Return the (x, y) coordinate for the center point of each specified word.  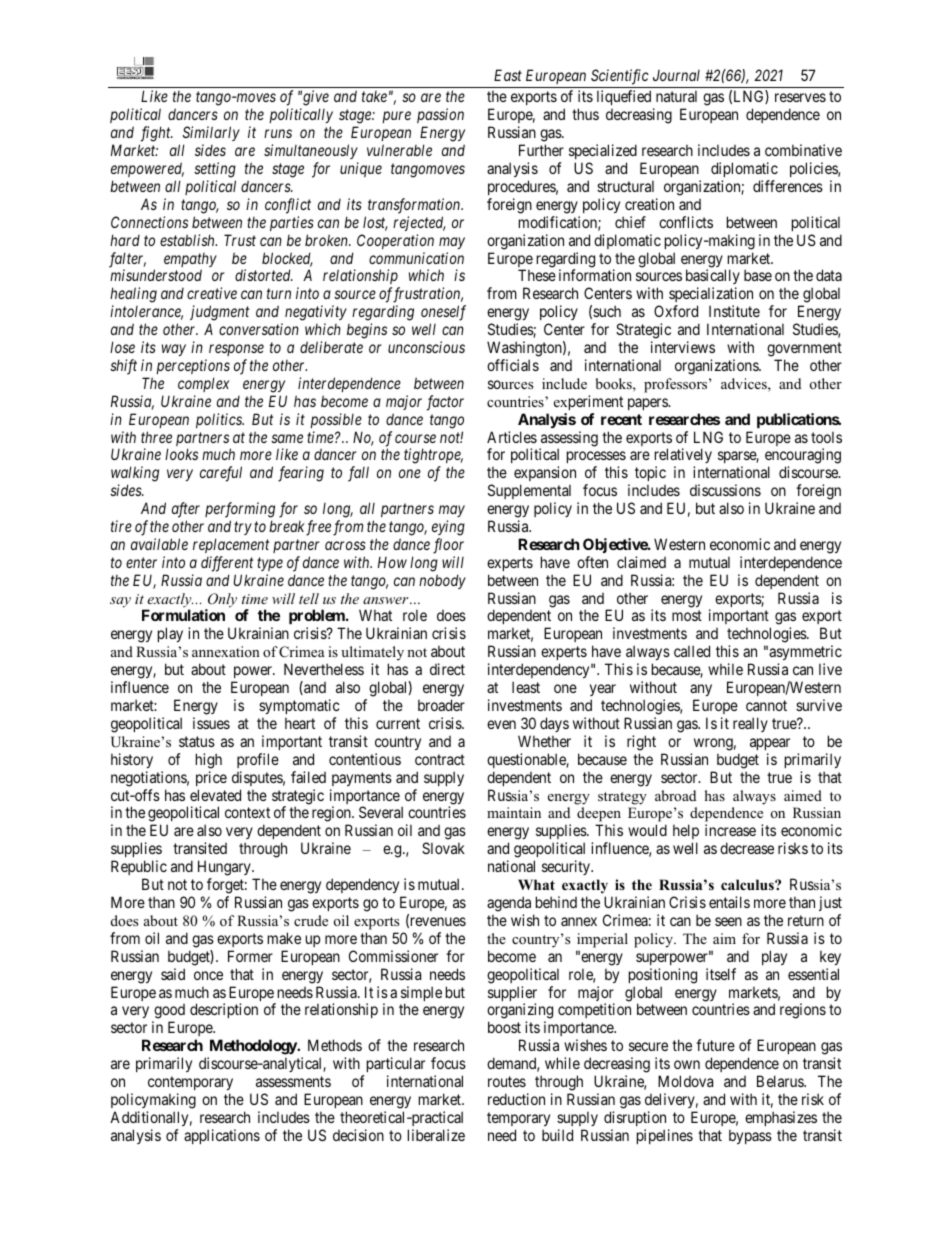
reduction (516, 1099)
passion (440, 115)
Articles (512, 437)
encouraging (803, 457)
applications (222, 1136)
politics (220, 420)
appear (770, 744)
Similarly (211, 133)
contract (440, 759)
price (211, 778)
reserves (800, 97)
